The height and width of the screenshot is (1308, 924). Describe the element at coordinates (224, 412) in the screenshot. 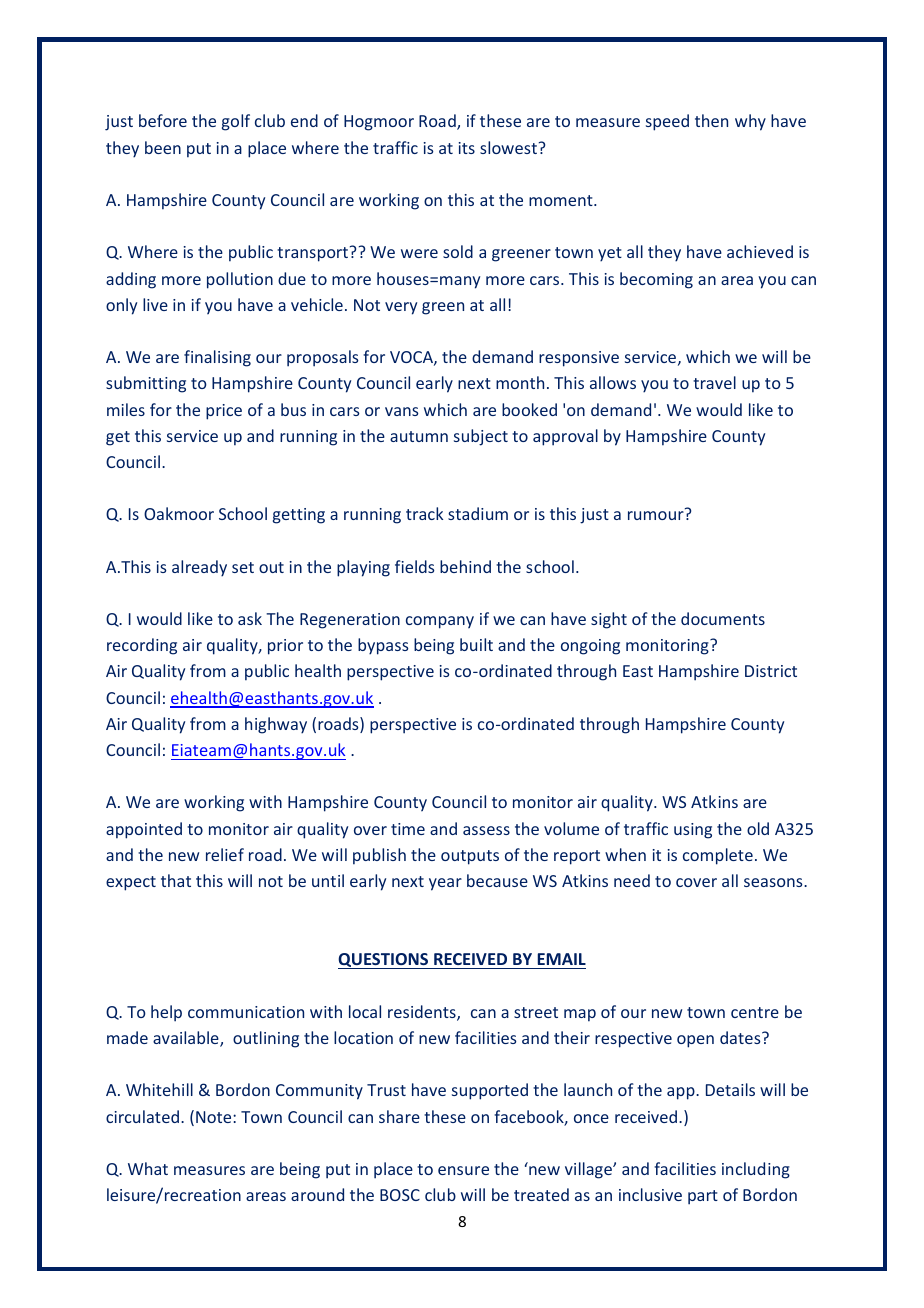

I see `price` at that location.
